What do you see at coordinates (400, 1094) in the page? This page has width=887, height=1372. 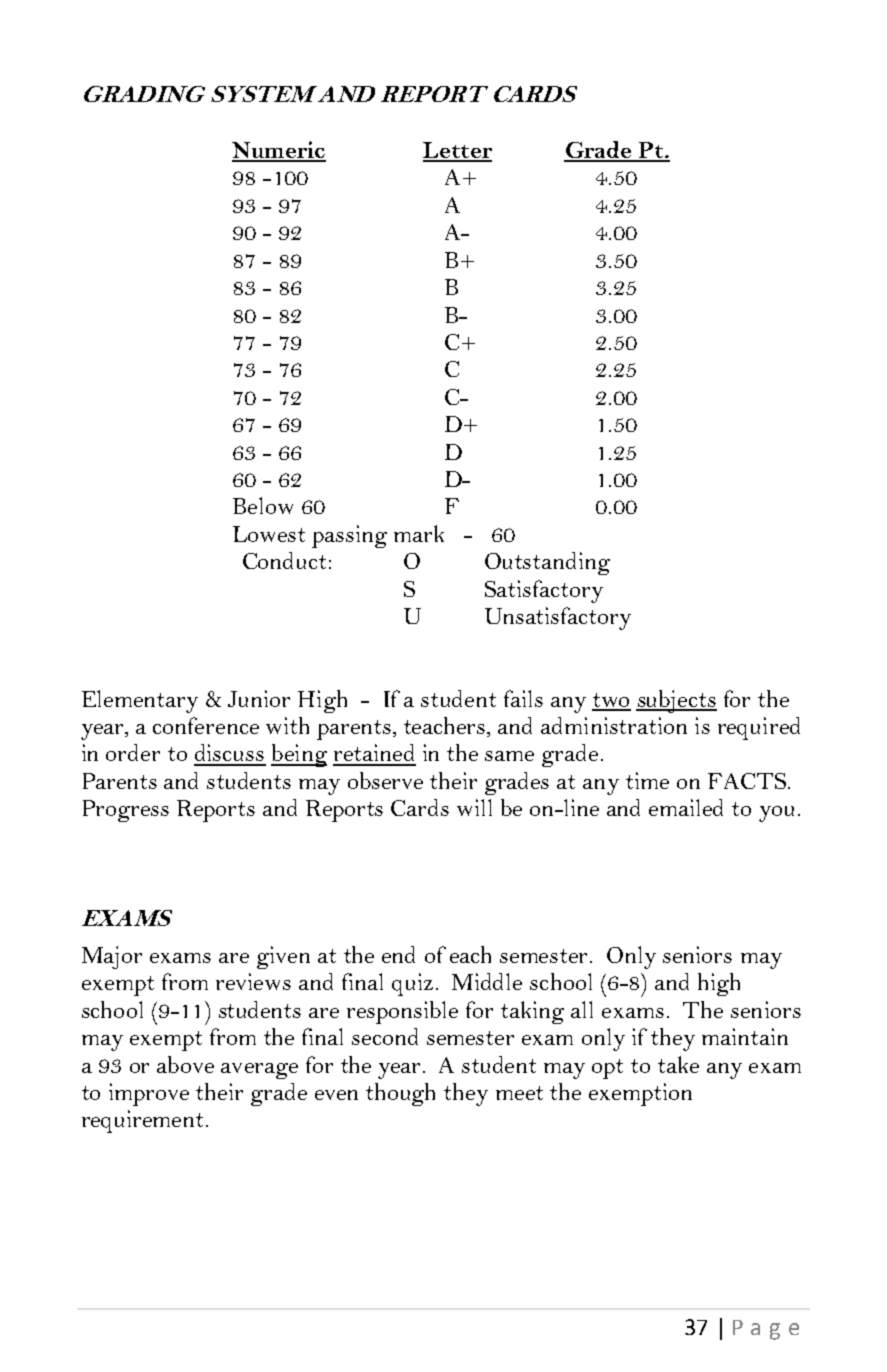 I see `though` at bounding box center [400, 1094].
